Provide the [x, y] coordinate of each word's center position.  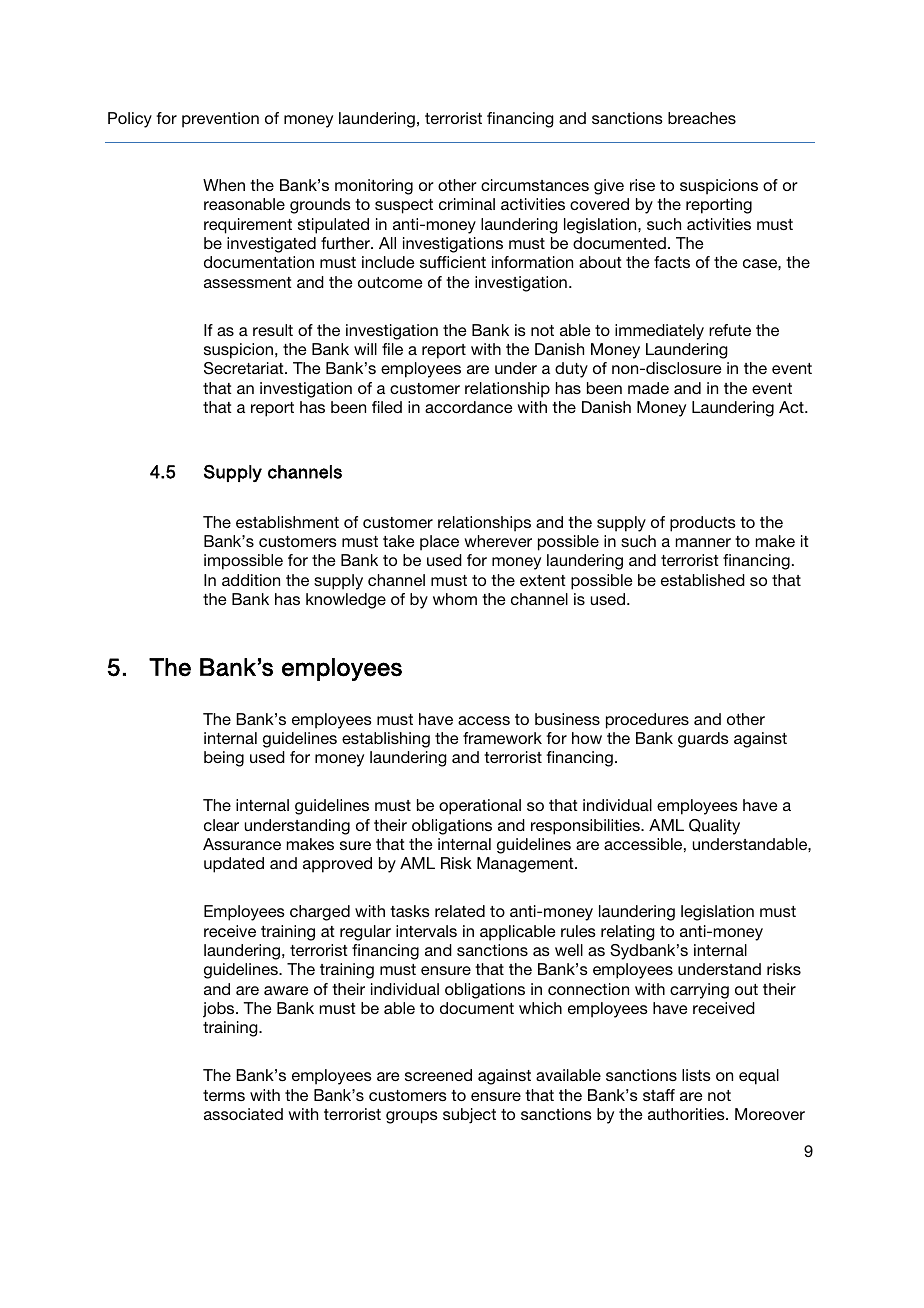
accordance [469, 407]
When [224, 185]
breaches [702, 118]
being [224, 759]
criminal [467, 204]
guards [703, 740]
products [703, 524]
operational [480, 807]
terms [224, 1095]
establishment [287, 522]
